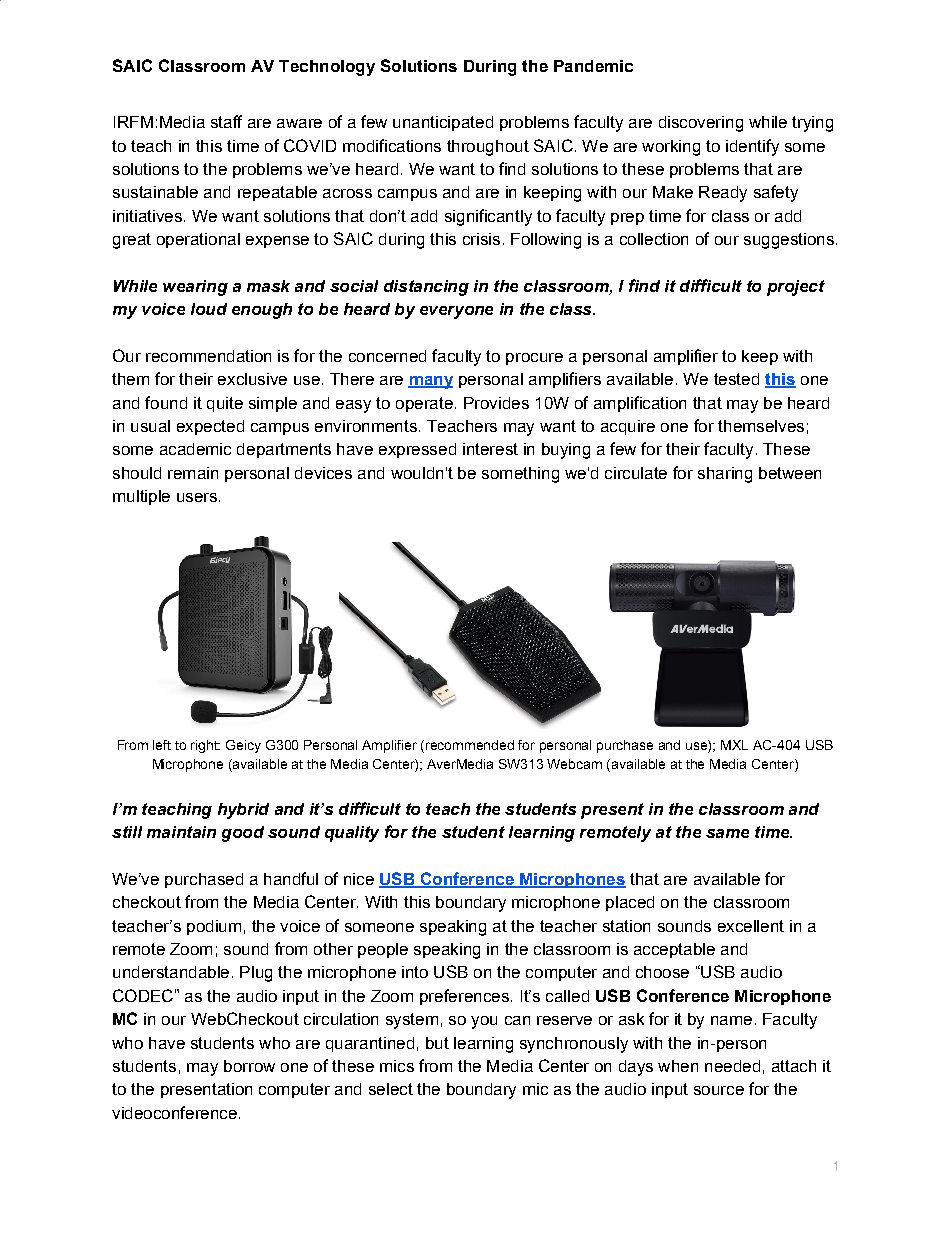 The image size is (952, 1233). Describe the element at coordinates (249, 1066) in the screenshot. I see `borrow` at that location.
